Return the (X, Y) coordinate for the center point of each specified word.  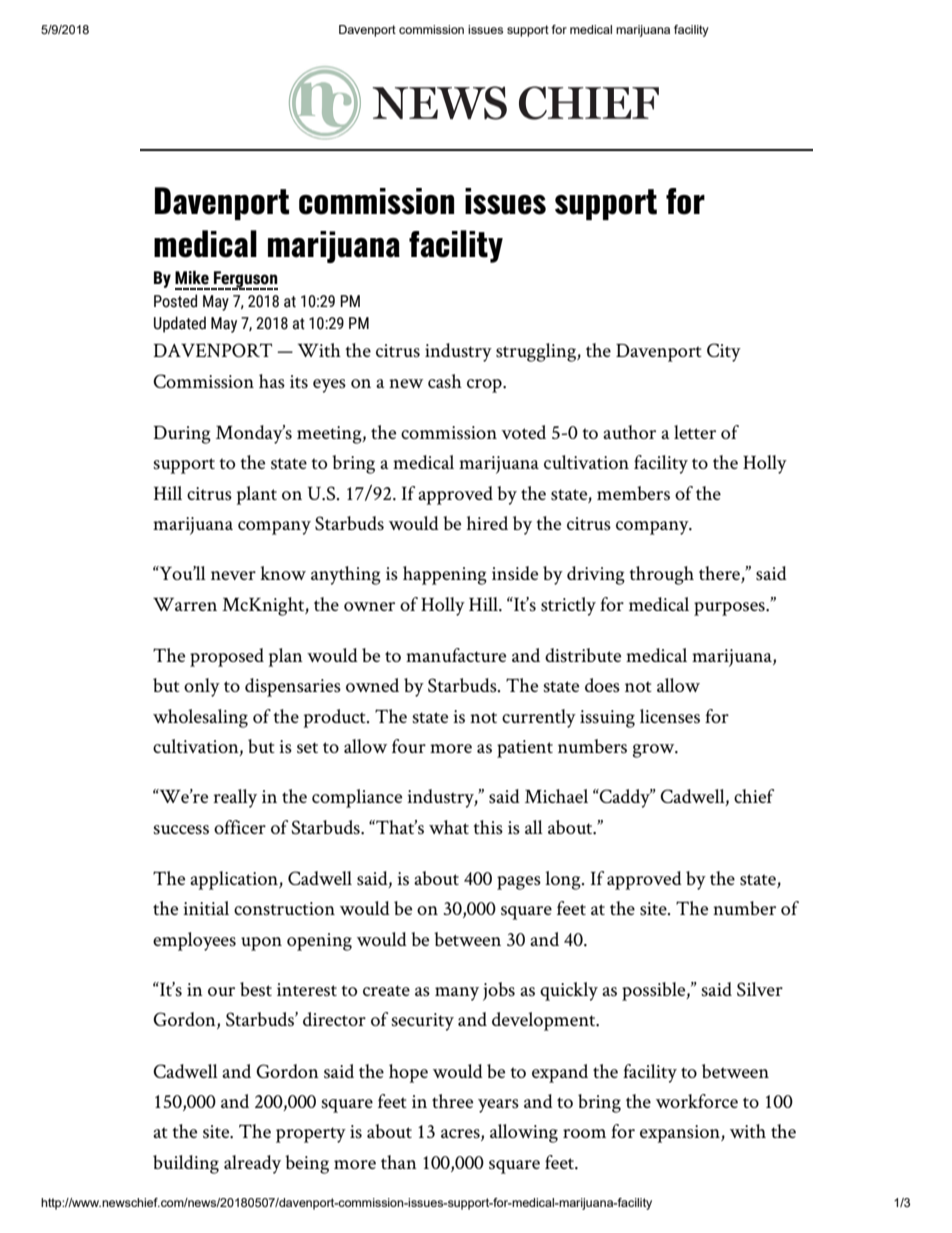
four (409, 746)
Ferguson (245, 280)
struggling (537, 352)
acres (461, 1135)
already (252, 1164)
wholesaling (200, 718)
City (724, 352)
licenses (670, 716)
